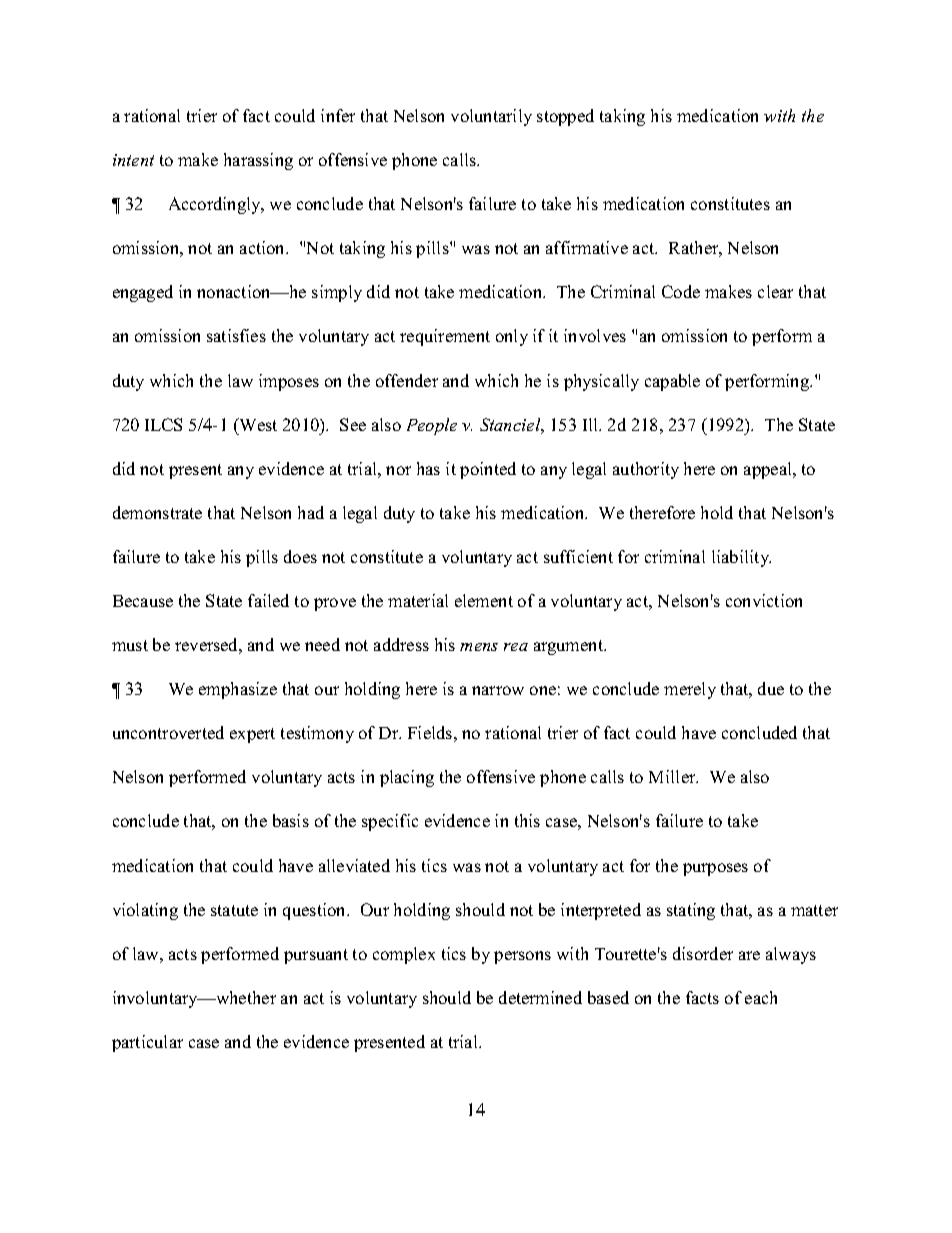 The width and height of the page is (952, 1233). Describe the element at coordinates (565, 117) in the page. I see `stopped` at that location.
